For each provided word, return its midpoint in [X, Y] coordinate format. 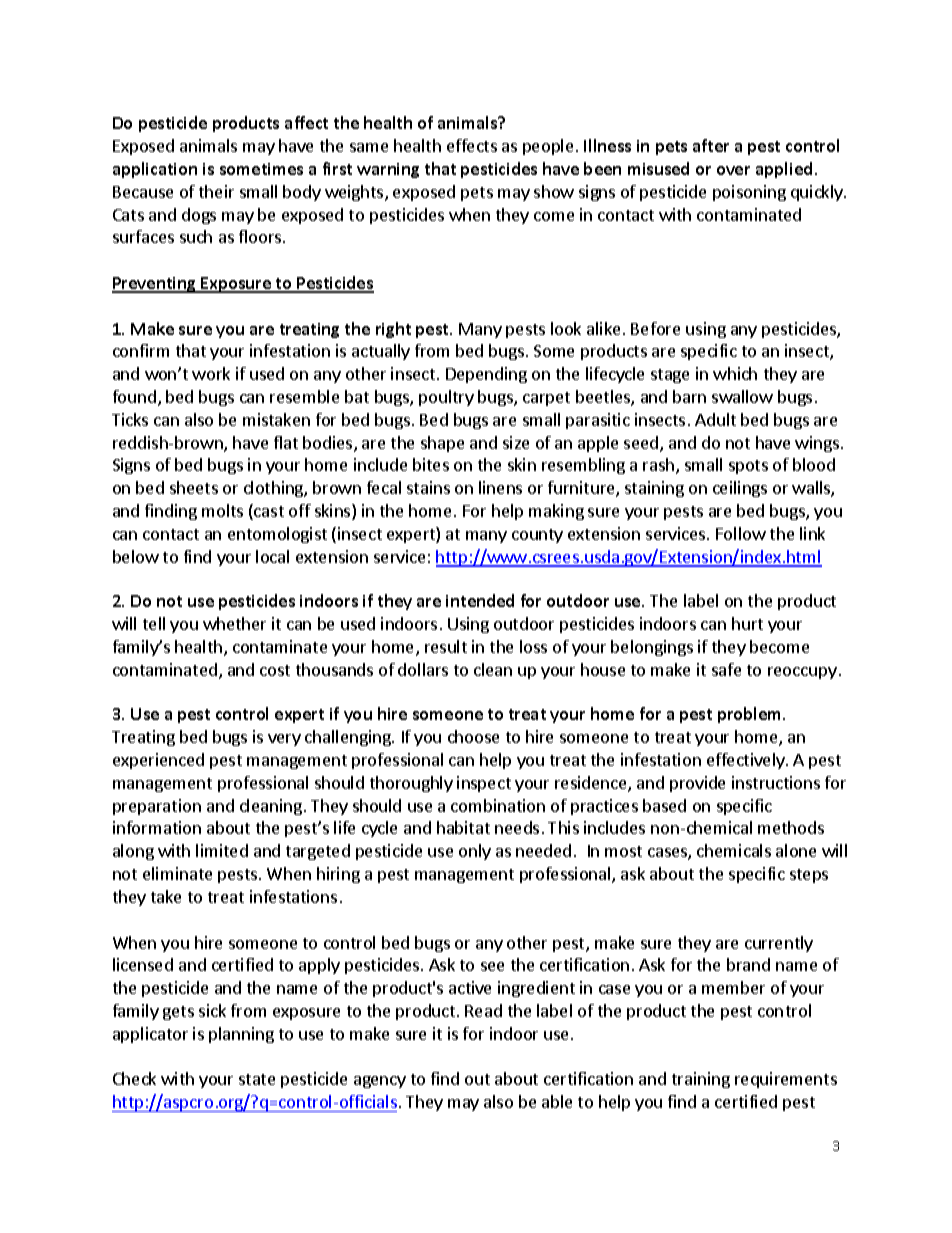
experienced [158, 761]
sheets [194, 487]
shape [442, 444]
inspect [484, 784]
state [257, 1079]
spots [748, 467]
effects [472, 145]
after [711, 145]
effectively [747, 761]
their [216, 191]
